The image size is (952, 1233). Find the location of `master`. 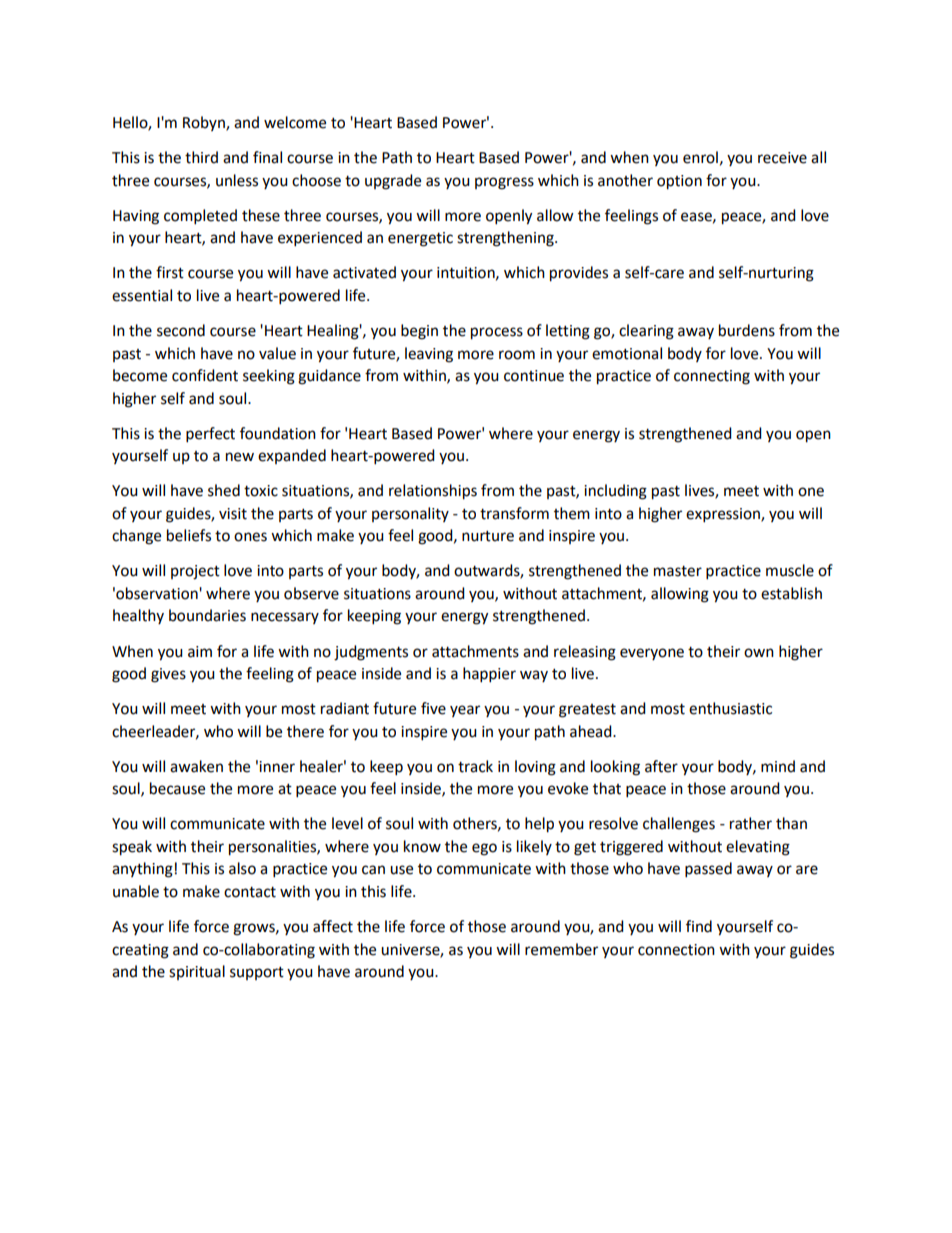

master is located at coordinates (678, 571).
